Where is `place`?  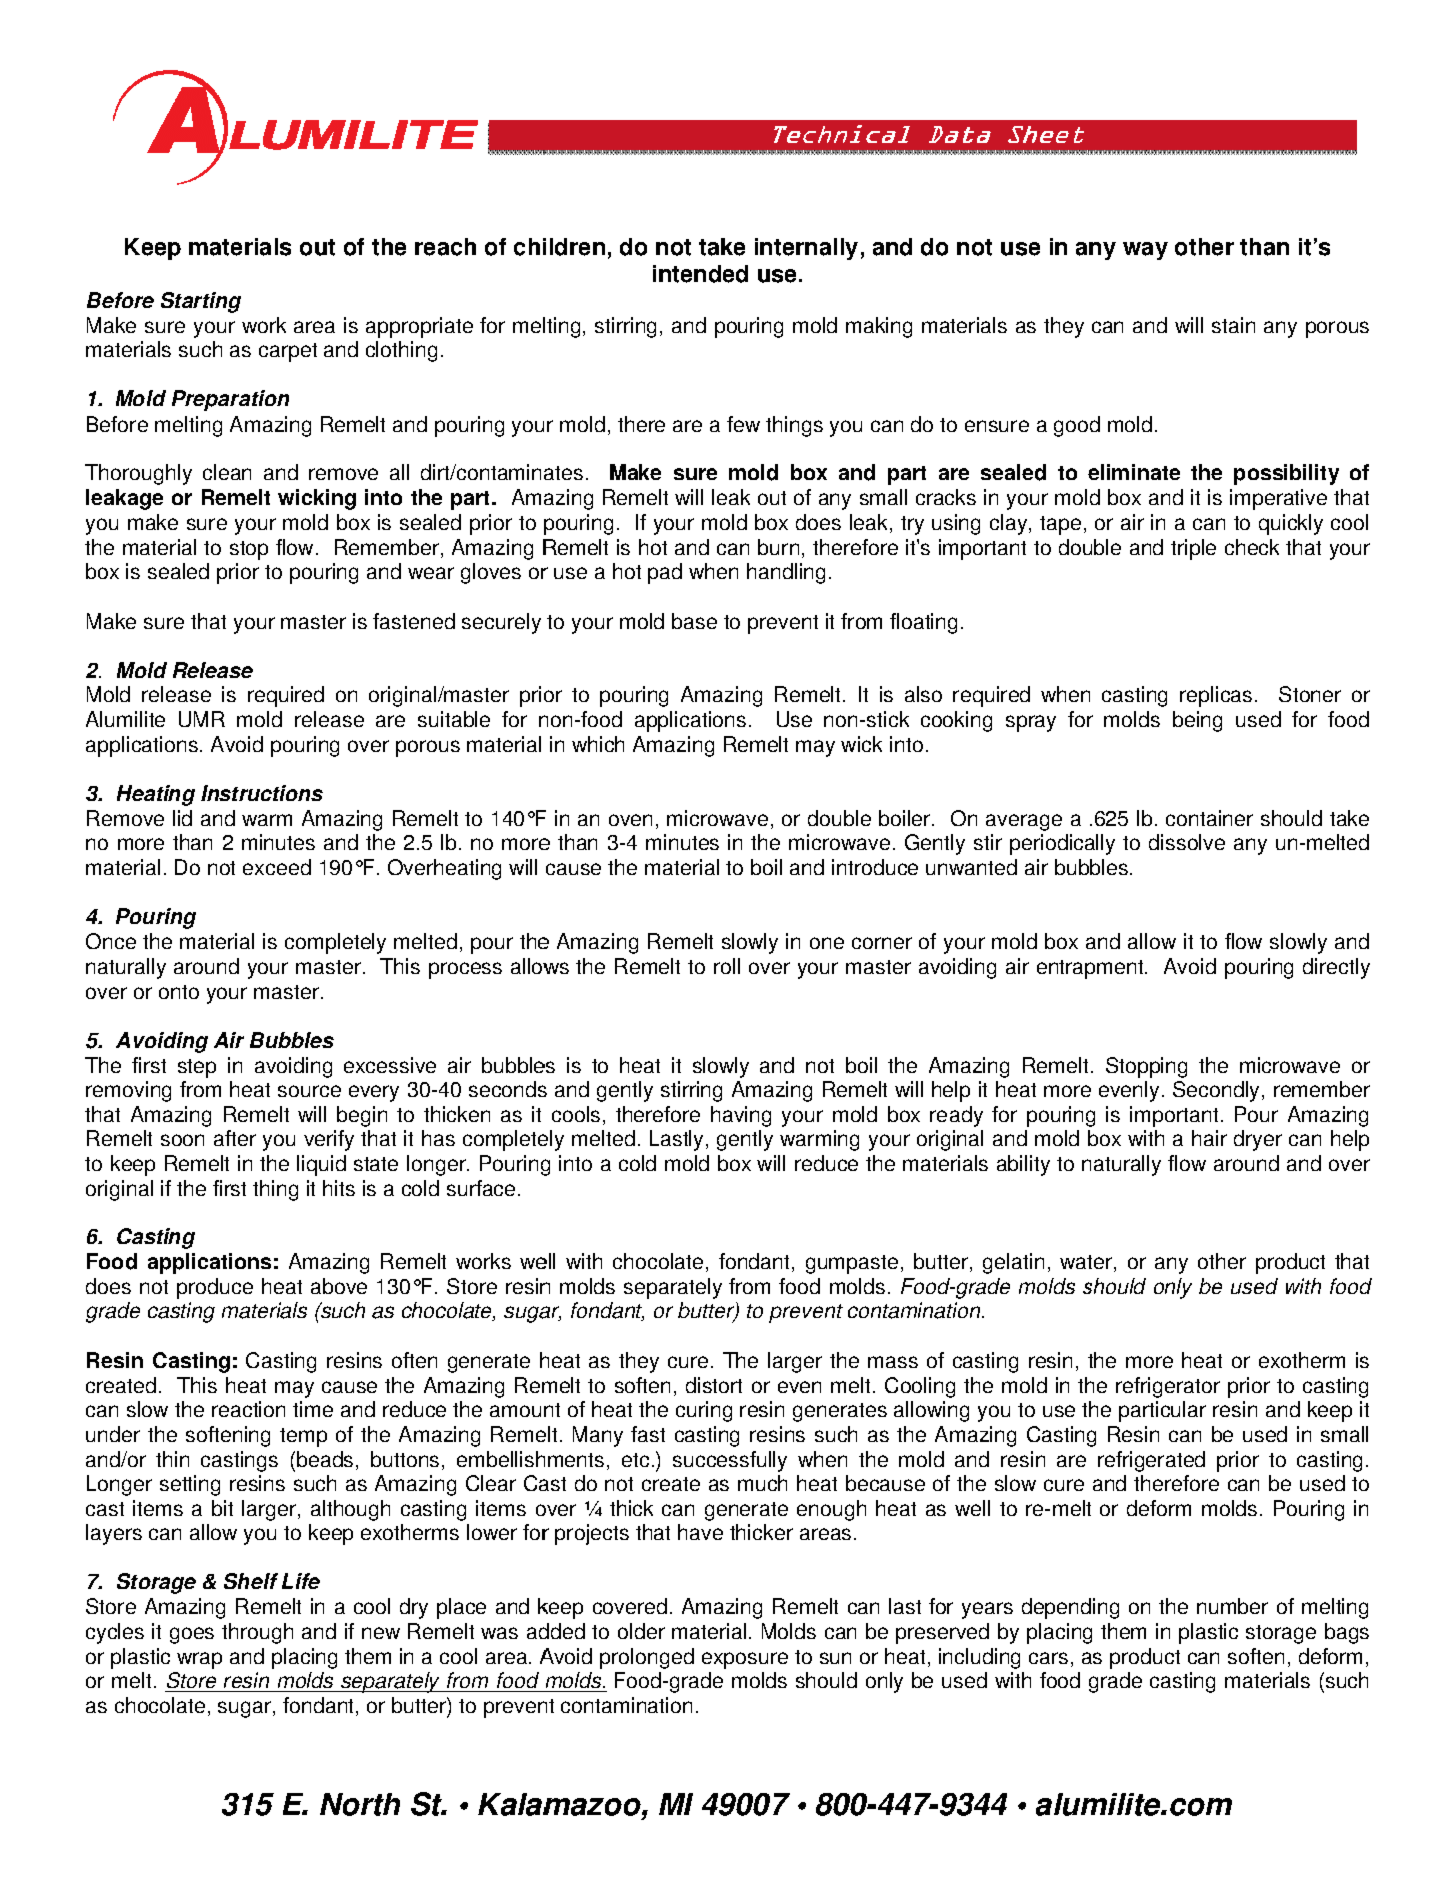 place is located at coordinates (461, 1608).
